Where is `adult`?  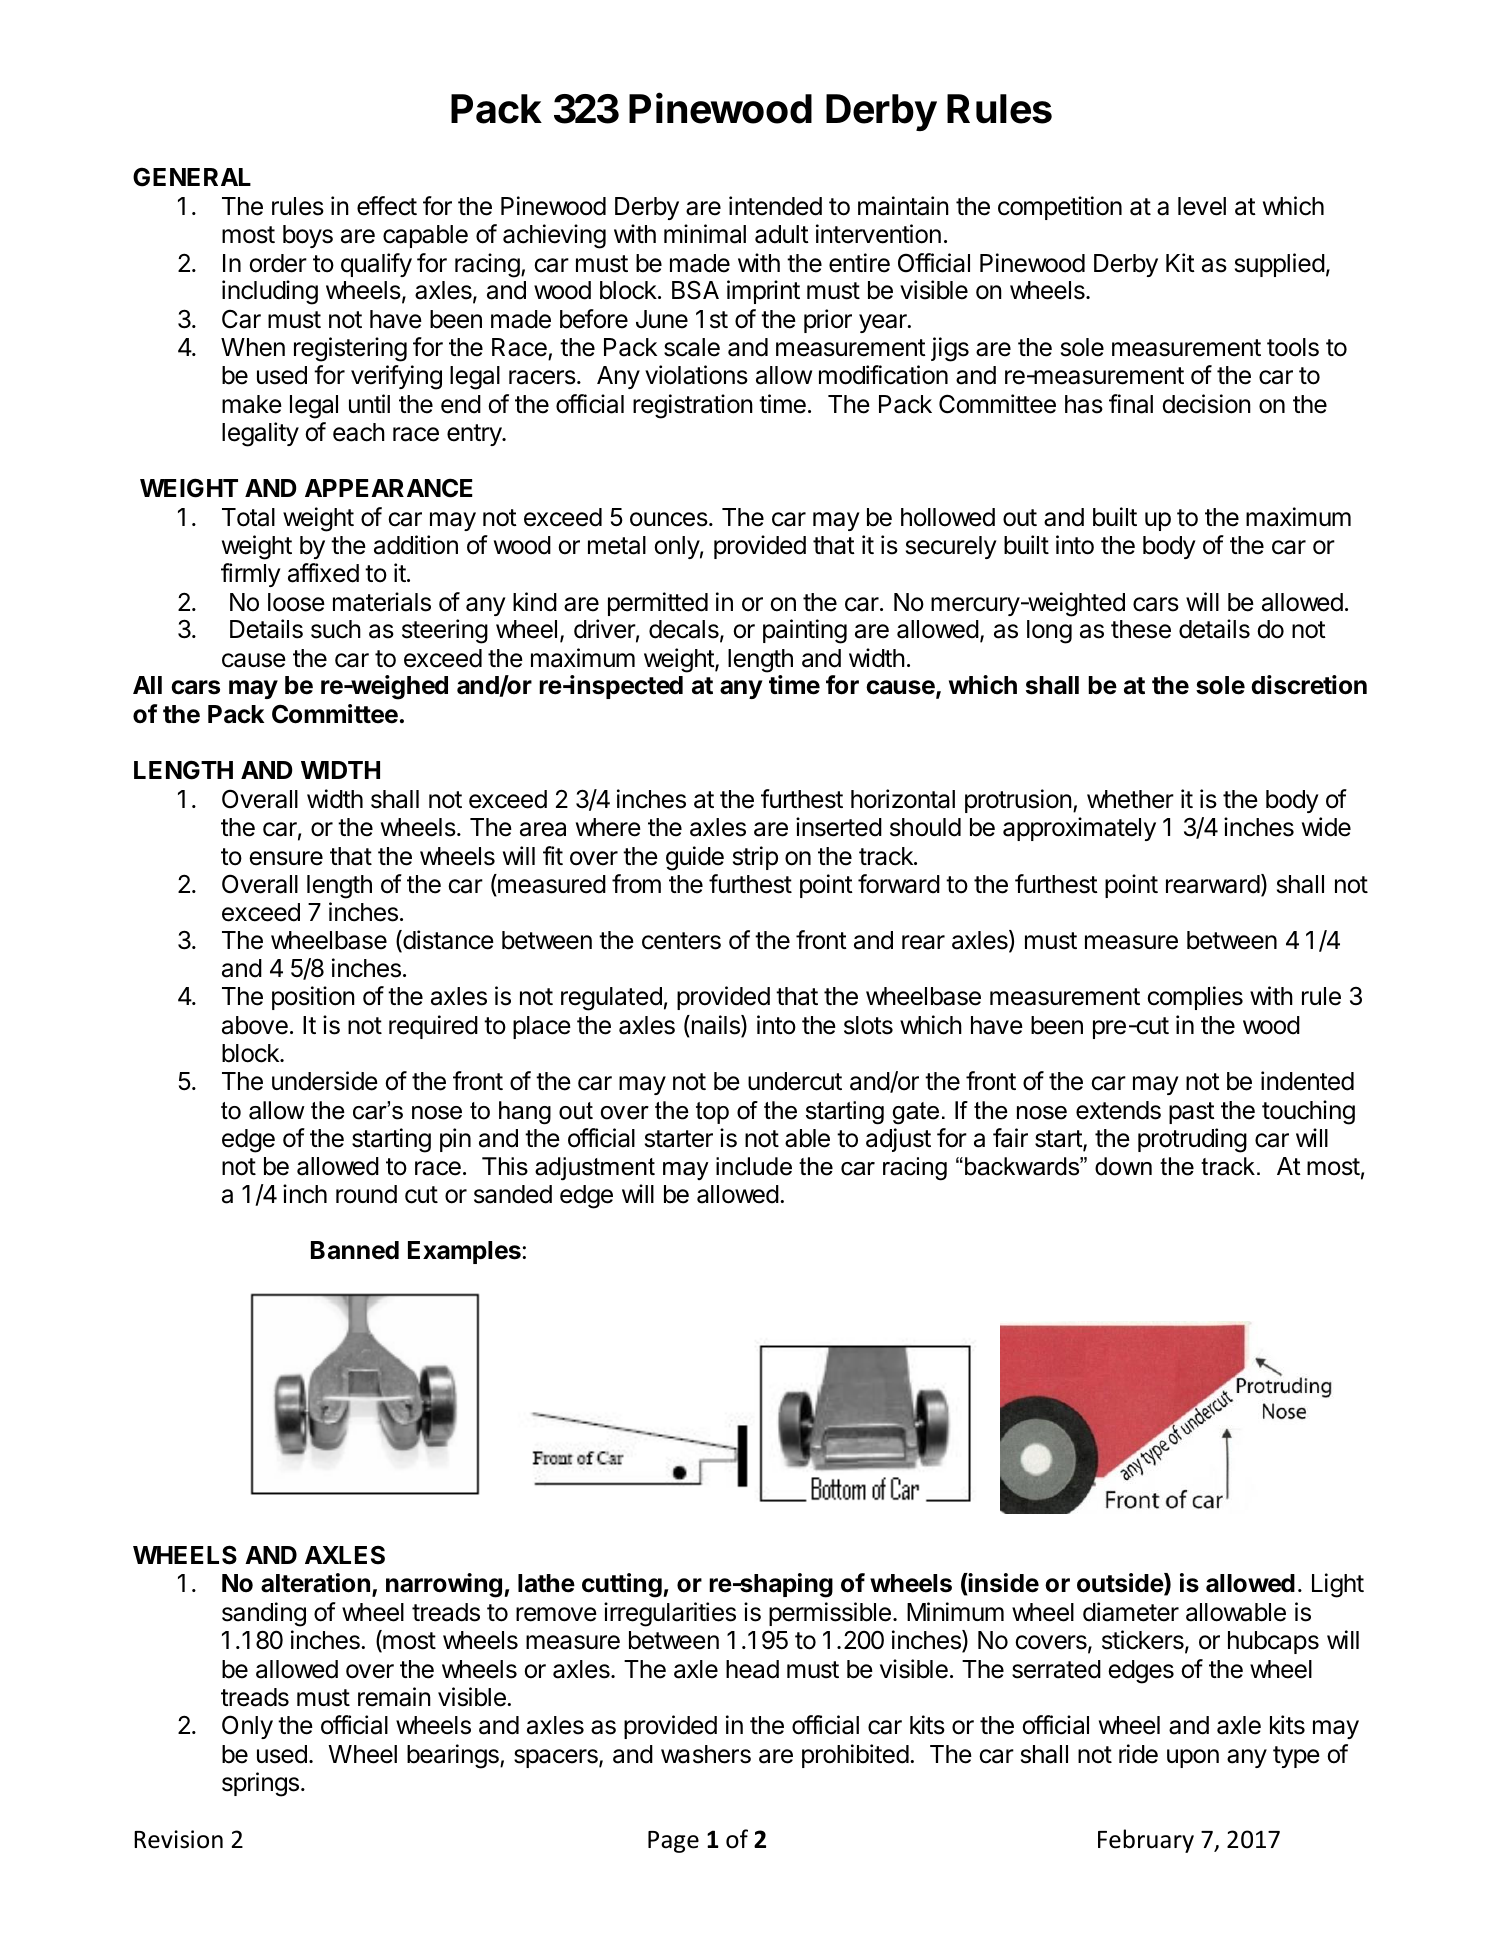
adult is located at coordinates (782, 234).
